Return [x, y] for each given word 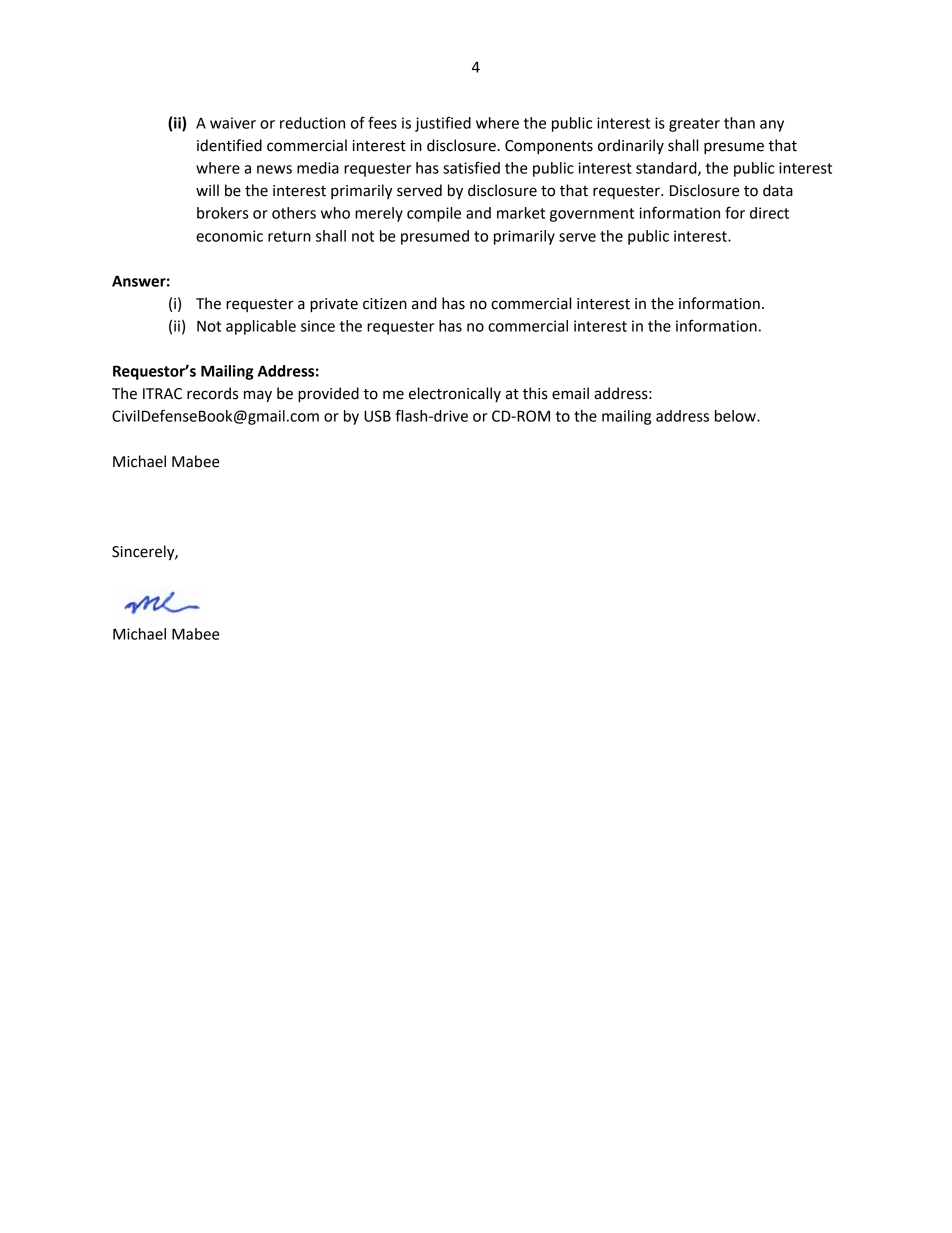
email [570, 393]
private [334, 305]
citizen [385, 304]
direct [769, 213]
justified [443, 124]
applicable [261, 327]
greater [694, 125]
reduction [312, 123]
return [289, 236]
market [521, 213]
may [258, 396]
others [294, 213]
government [592, 215]
